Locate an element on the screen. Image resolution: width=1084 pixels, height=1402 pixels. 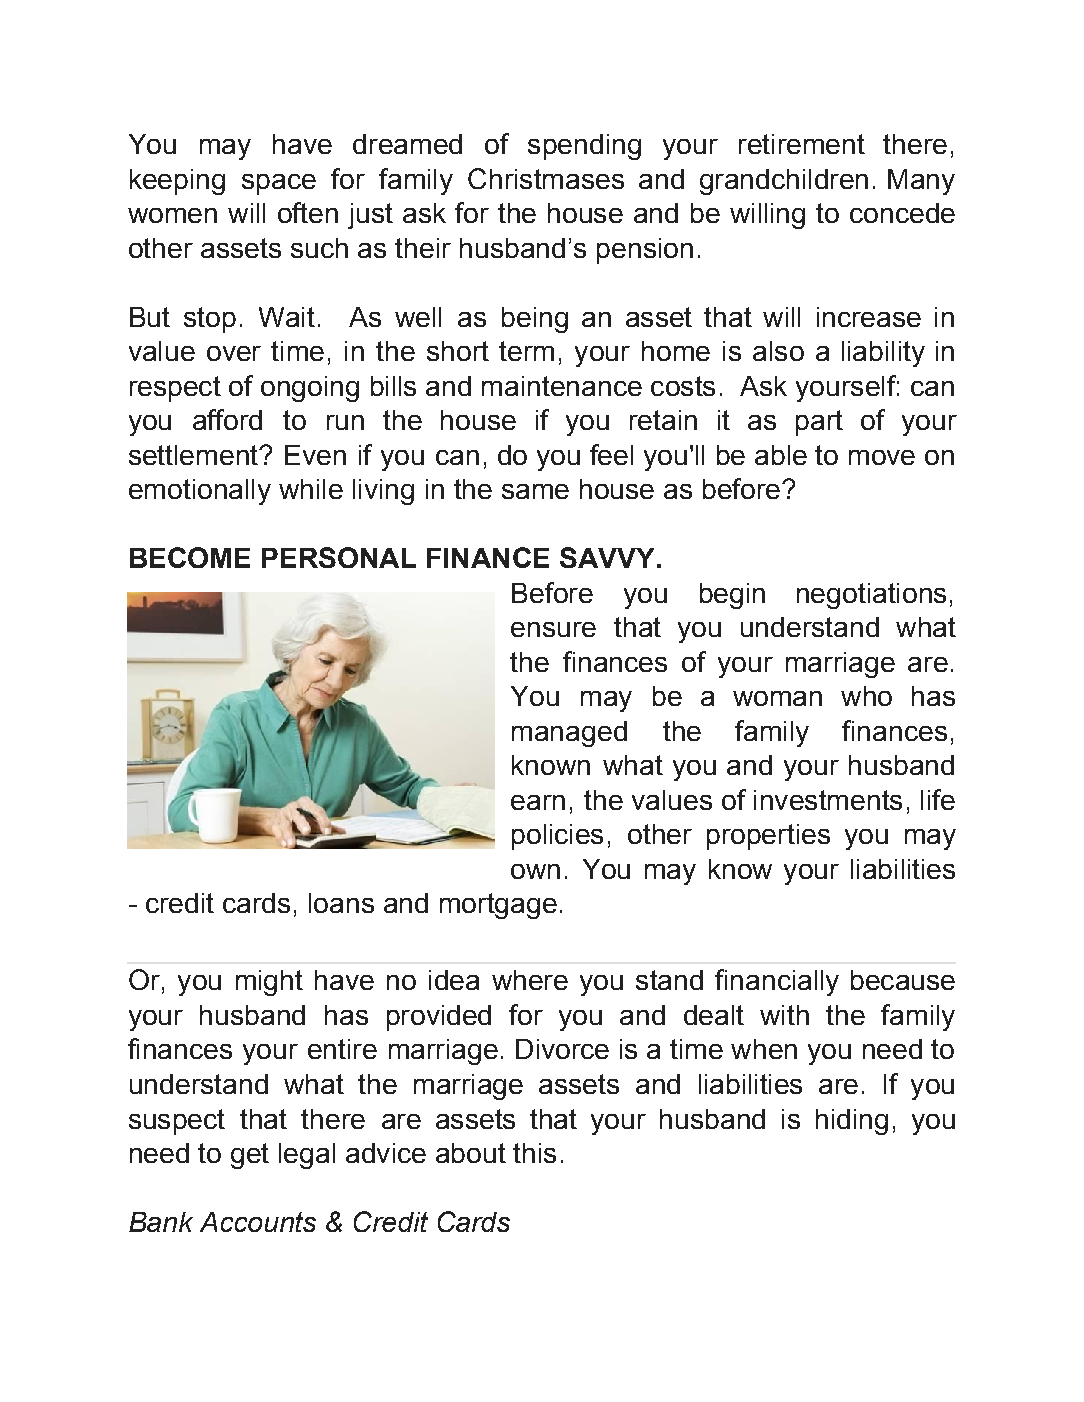
Accounts is located at coordinates (258, 1222).
